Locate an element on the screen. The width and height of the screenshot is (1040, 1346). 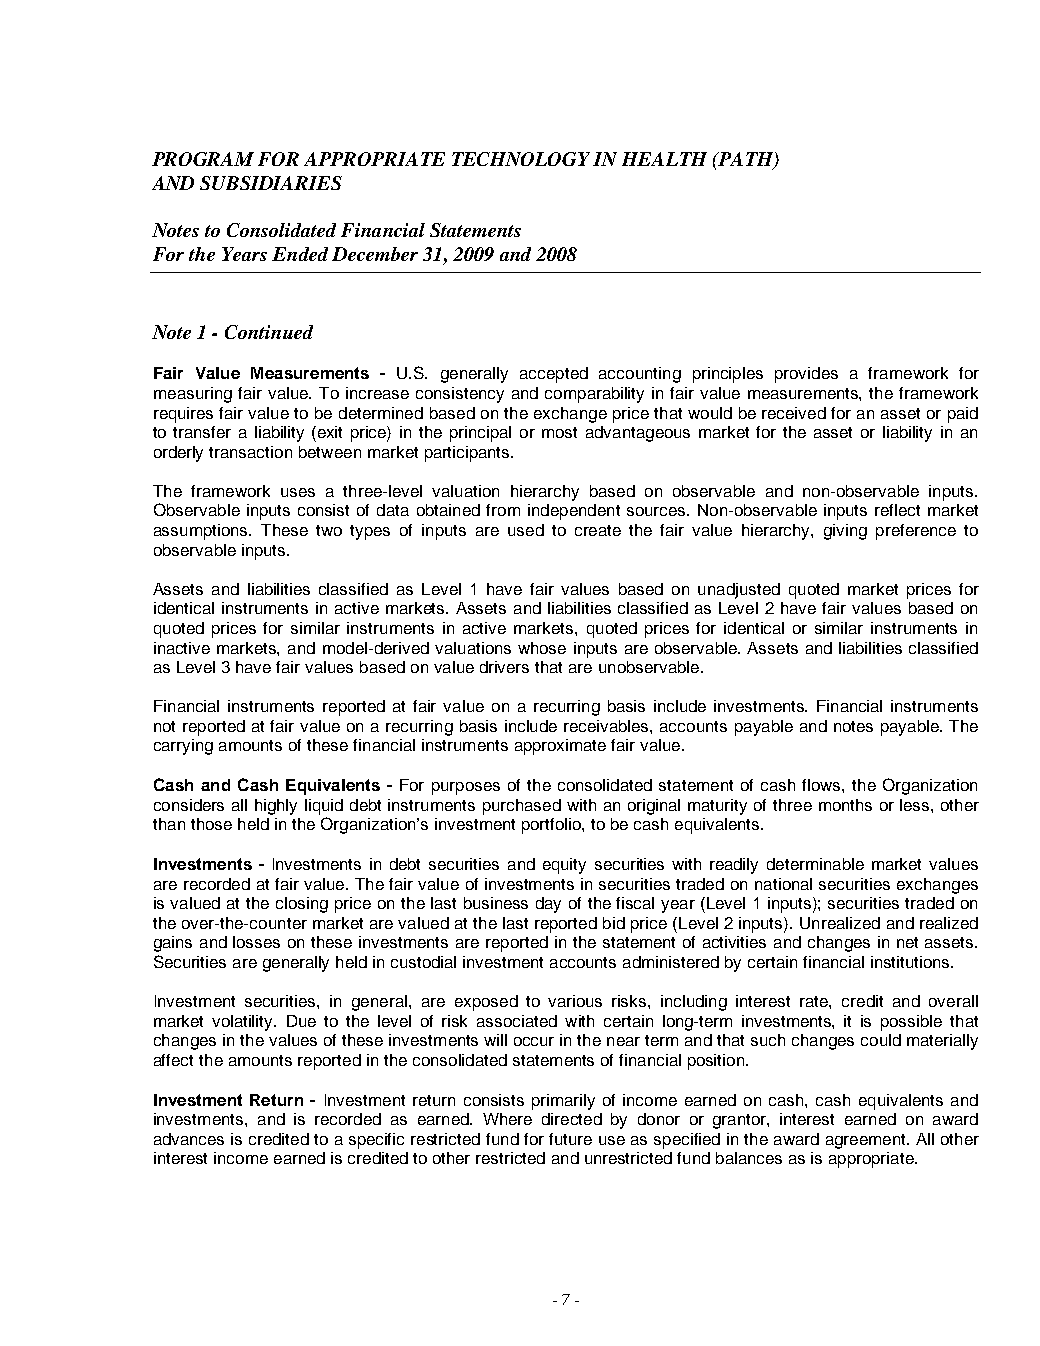
HEALTH is located at coordinates (664, 159).
